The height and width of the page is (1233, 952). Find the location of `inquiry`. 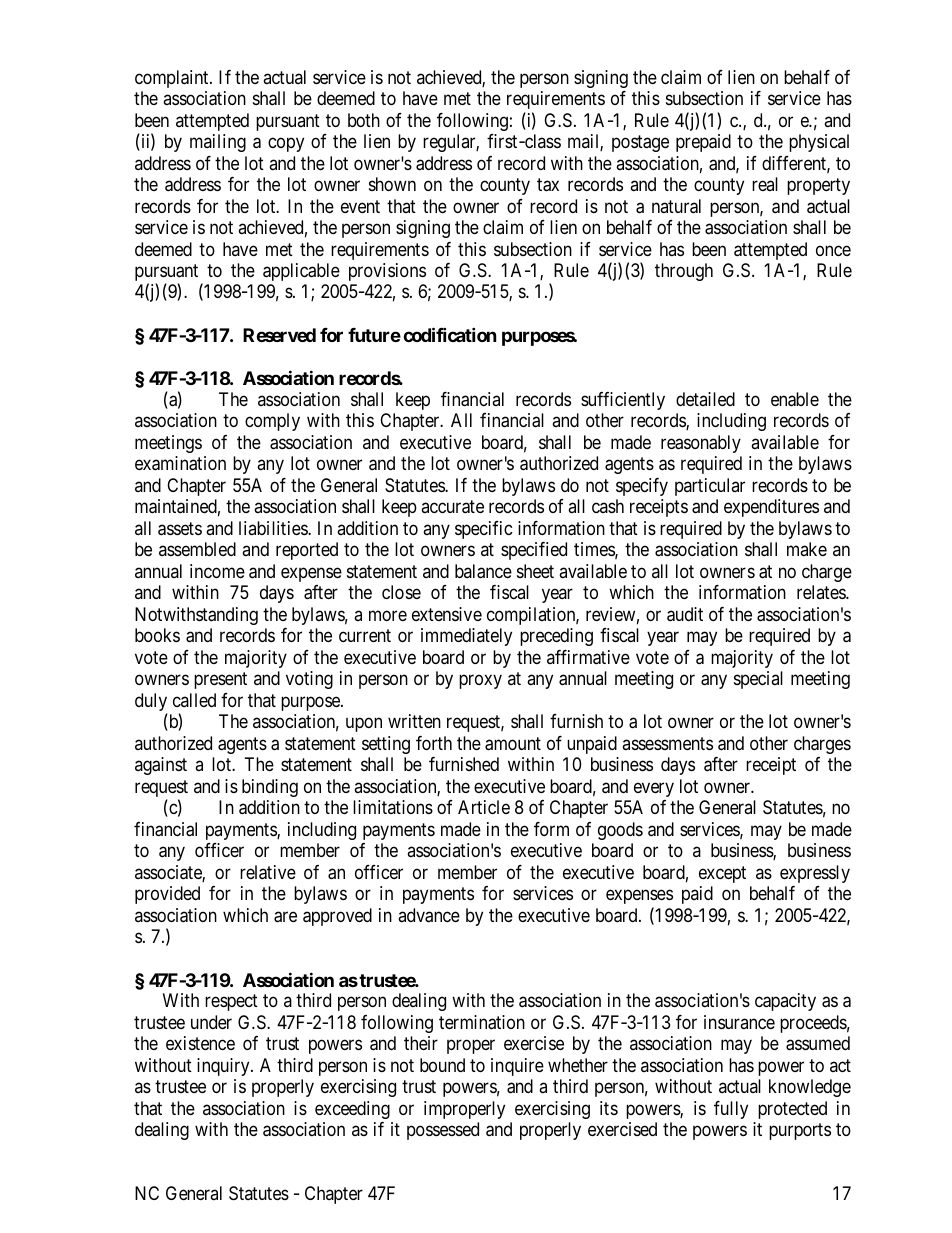

inquiry is located at coordinates (224, 1067).
